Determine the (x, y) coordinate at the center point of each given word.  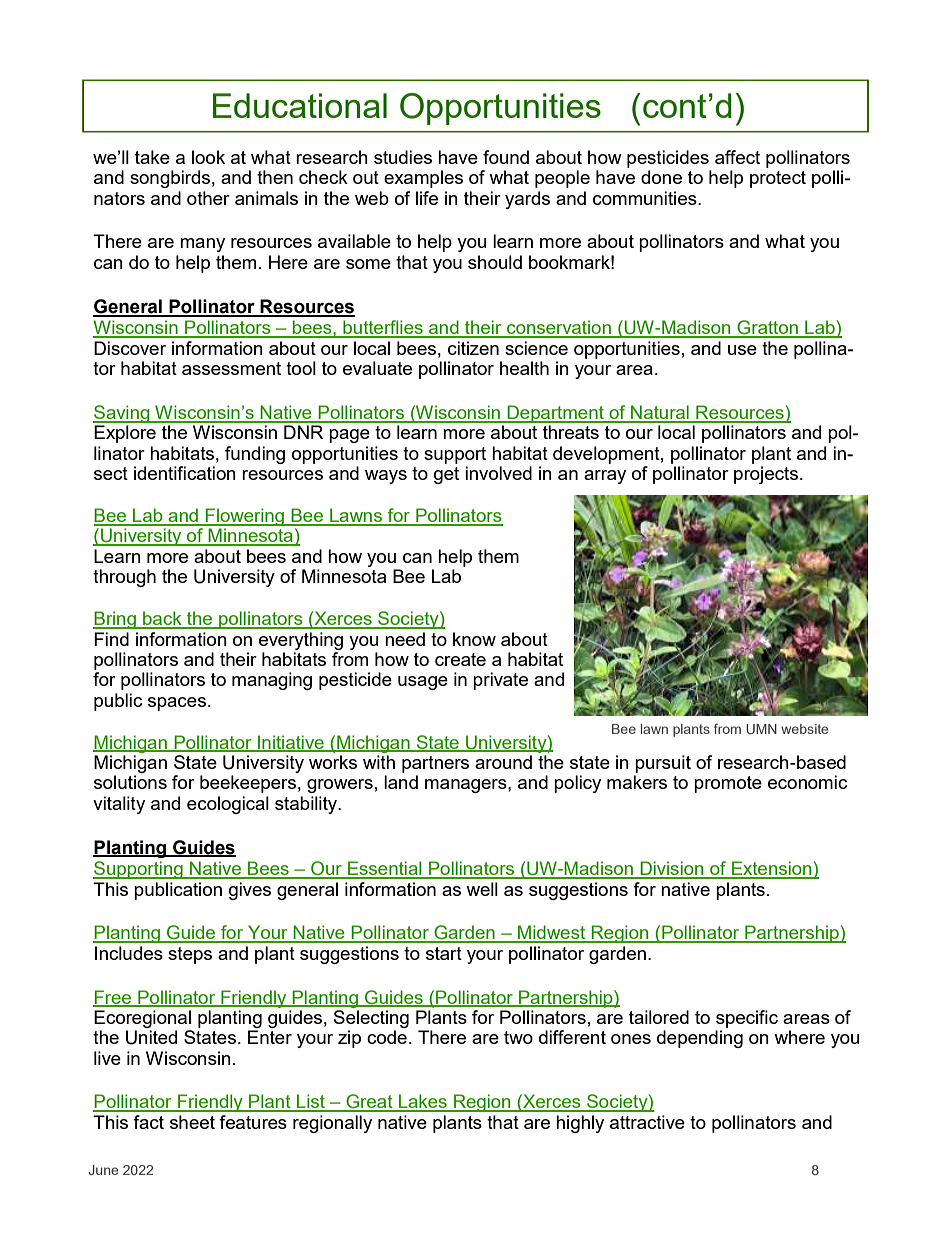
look (208, 157)
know (474, 639)
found (506, 157)
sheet (192, 1122)
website (804, 729)
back (162, 619)
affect (737, 157)
